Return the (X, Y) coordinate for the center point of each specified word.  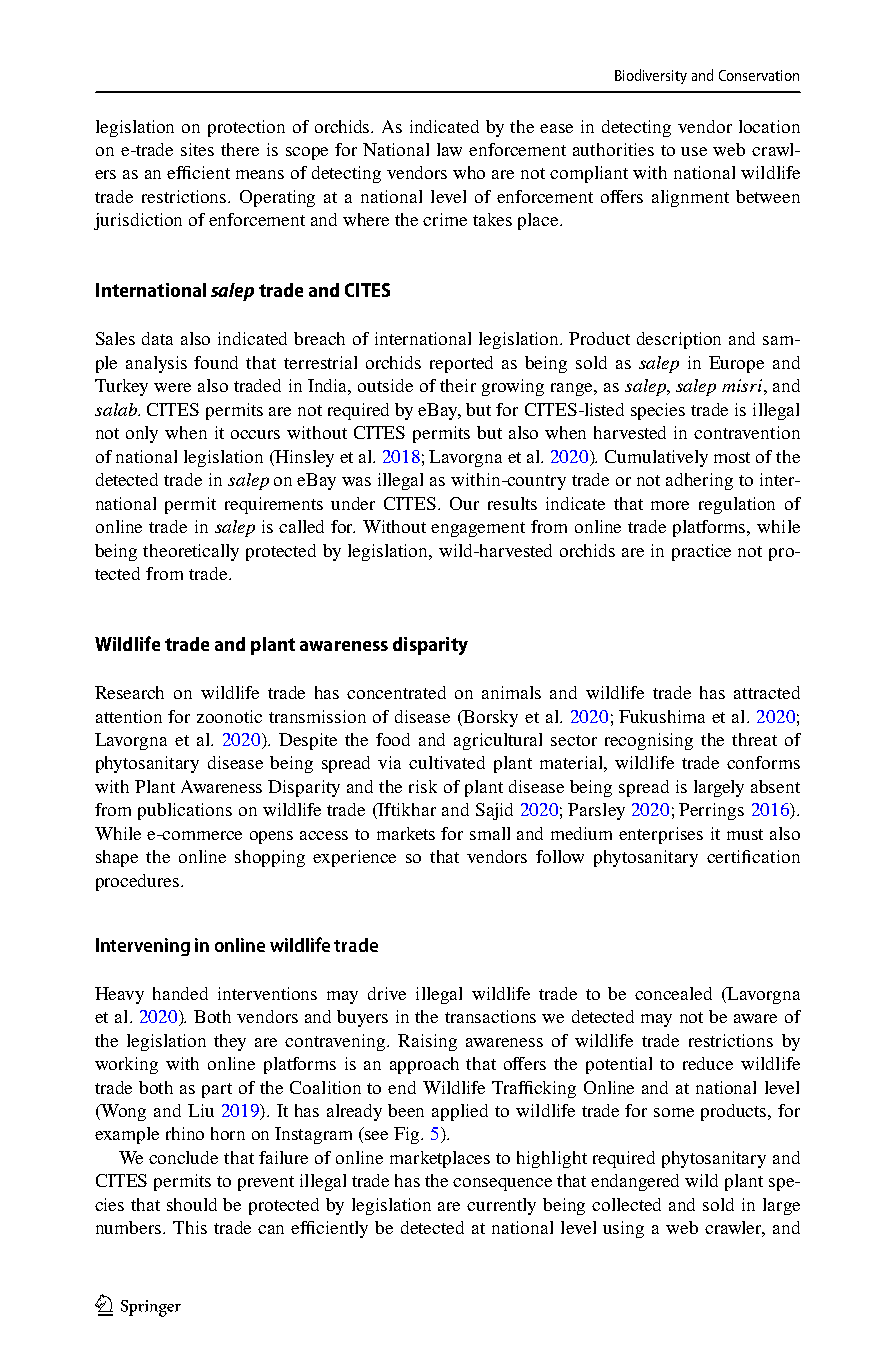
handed (180, 993)
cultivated (447, 762)
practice (701, 552)
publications (185, 811)
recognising (649, 741)
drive (387, 993)
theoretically (191, 552)
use (694, 151)
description (679, 340)
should (192, 1204)
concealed (673, 993)
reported (461, 364)
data (157, 338)
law (449, 149)
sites (197, 149)
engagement (478, 529)
